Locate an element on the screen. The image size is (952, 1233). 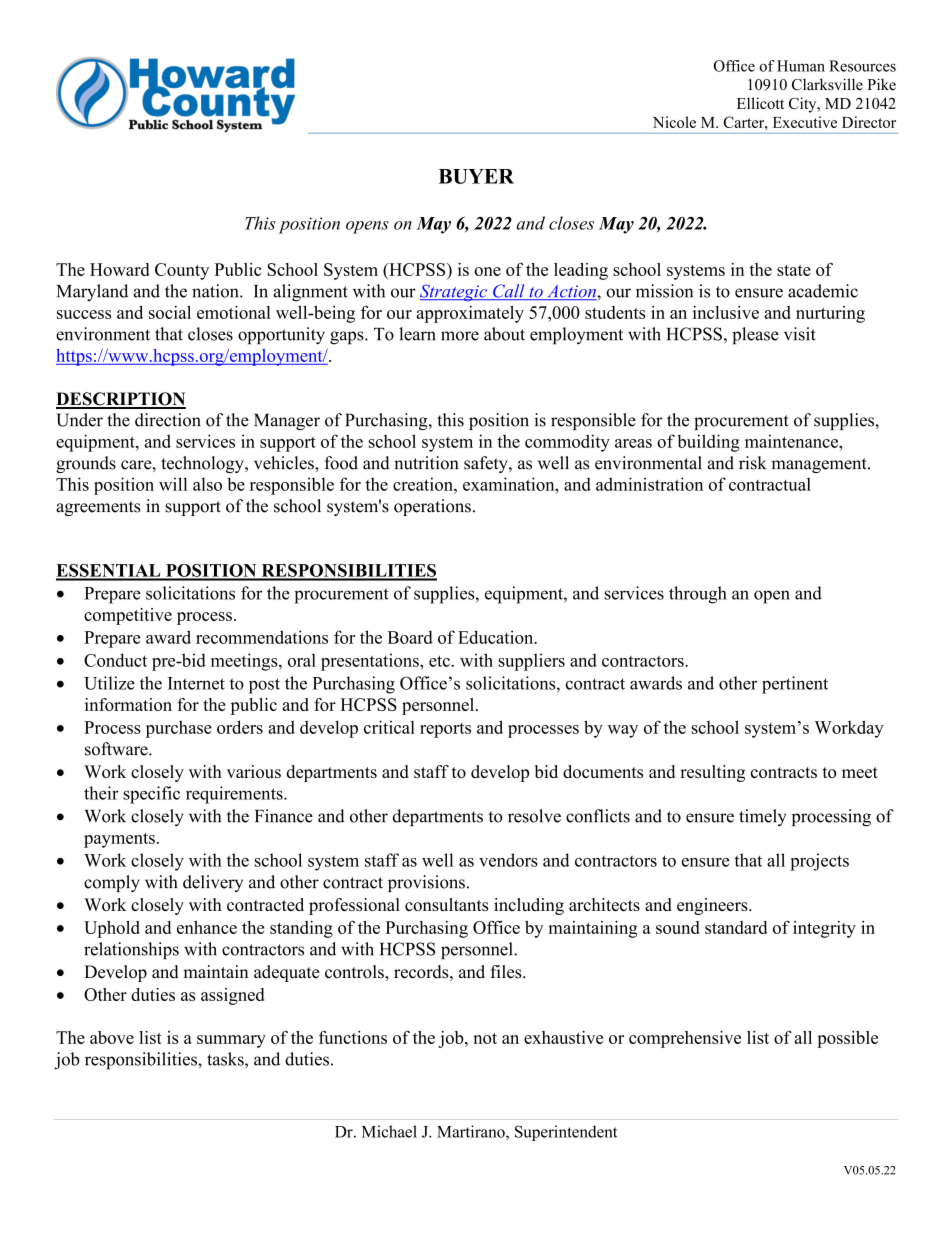
academic is located at coordinates (823, 291).
